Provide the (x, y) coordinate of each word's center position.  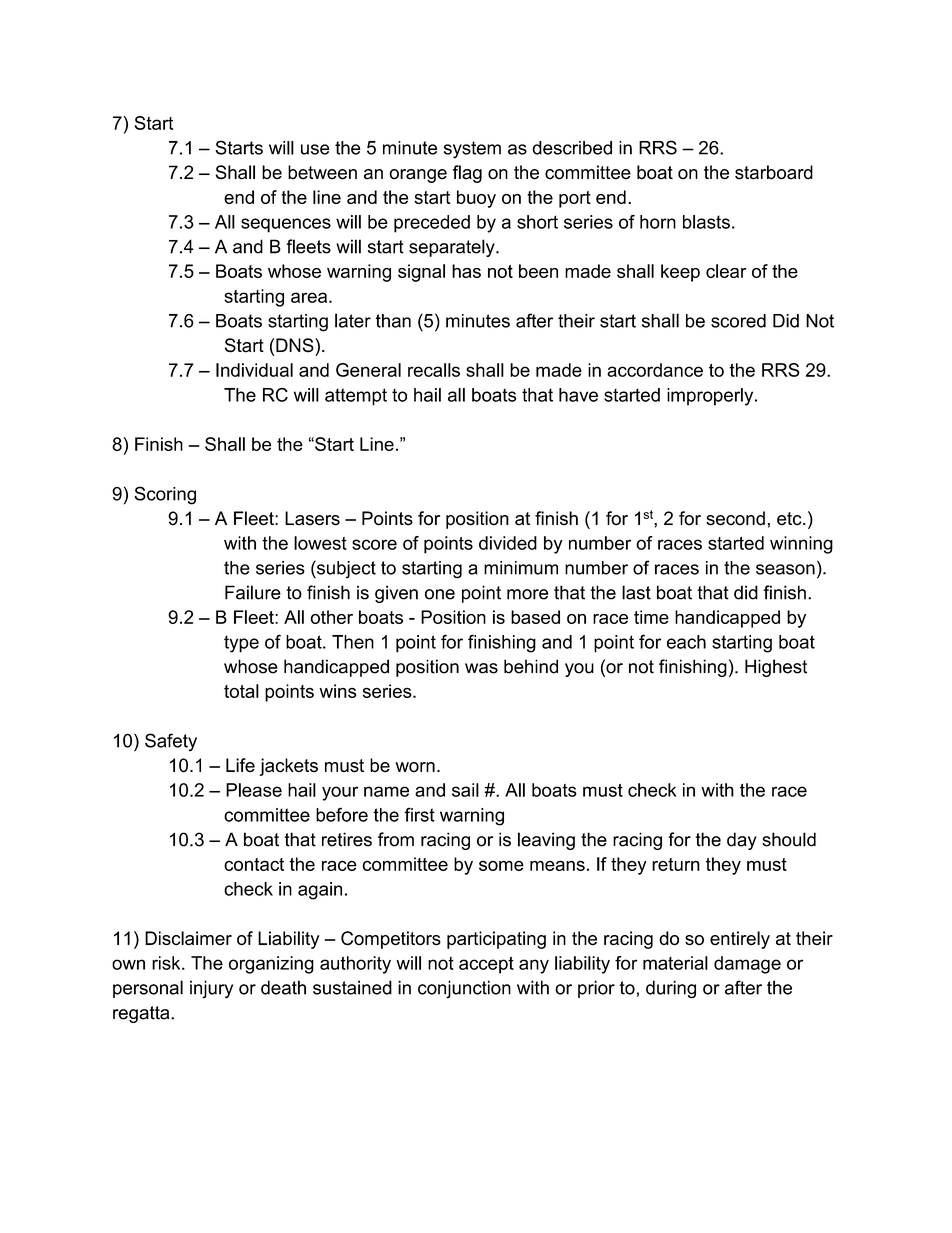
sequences (286, 225)
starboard (774, 172)
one (440, 594)
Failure (253, 592)
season (785, 569)
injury (211, 989)
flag (467, 174)
